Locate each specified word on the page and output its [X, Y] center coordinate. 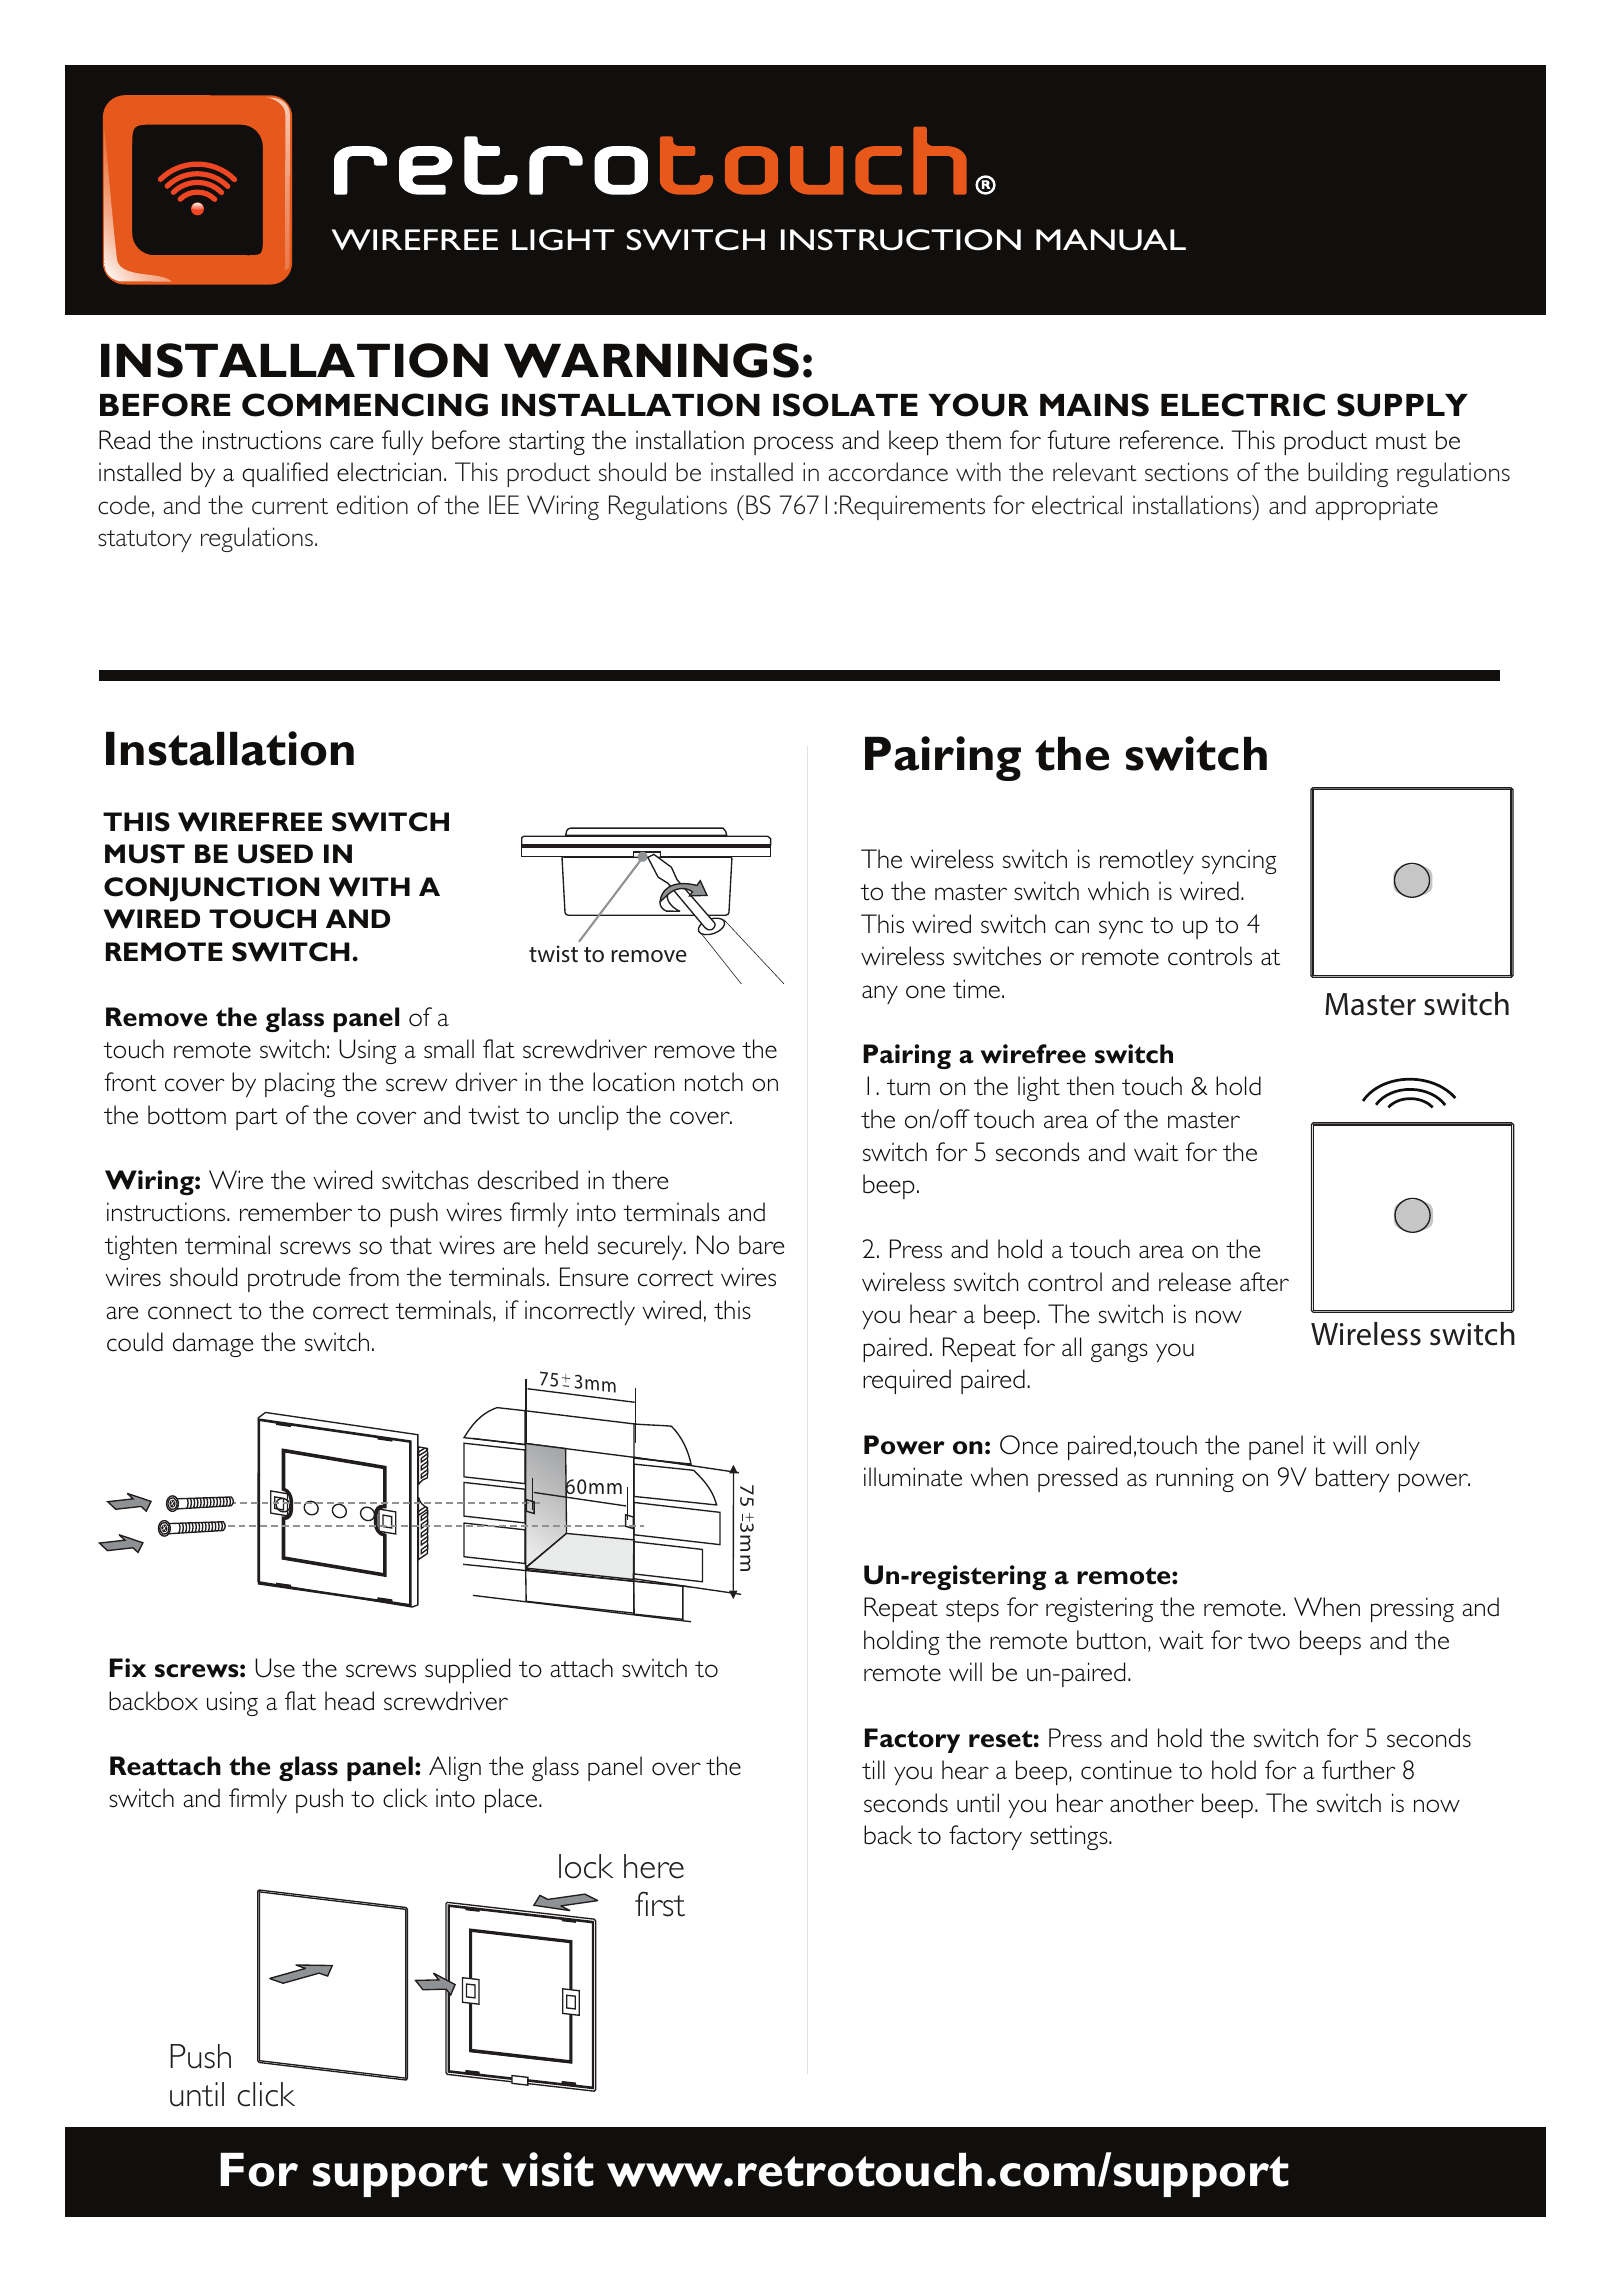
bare [761, 1245]
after [1264, 1282]
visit [548, 2169]
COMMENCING [365, 405]
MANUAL [1111, 240]
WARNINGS [651, 360]
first [660, 1904]
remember [296, 1212]
